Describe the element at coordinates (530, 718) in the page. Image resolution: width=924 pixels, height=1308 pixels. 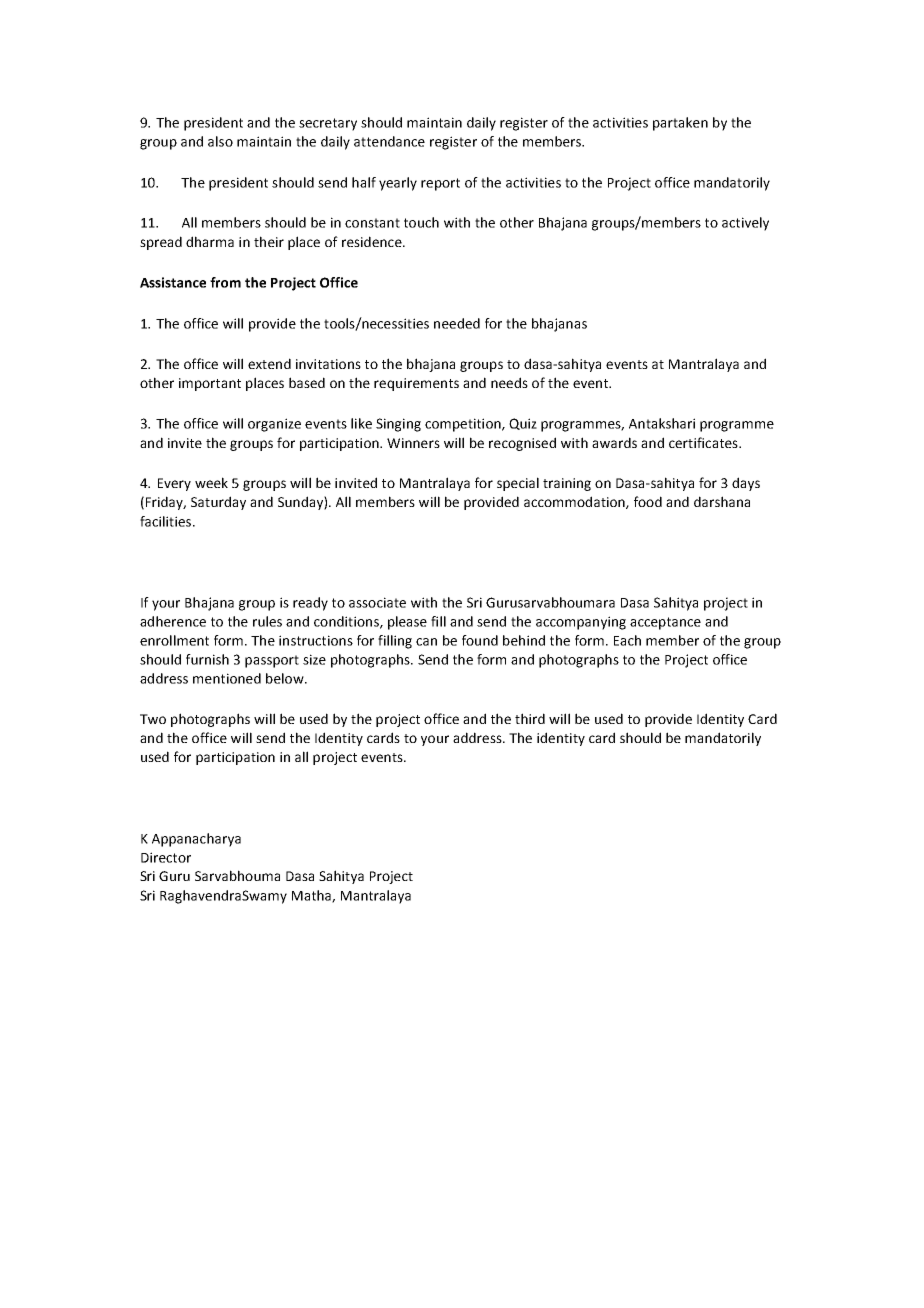
I see `third` at that location.
